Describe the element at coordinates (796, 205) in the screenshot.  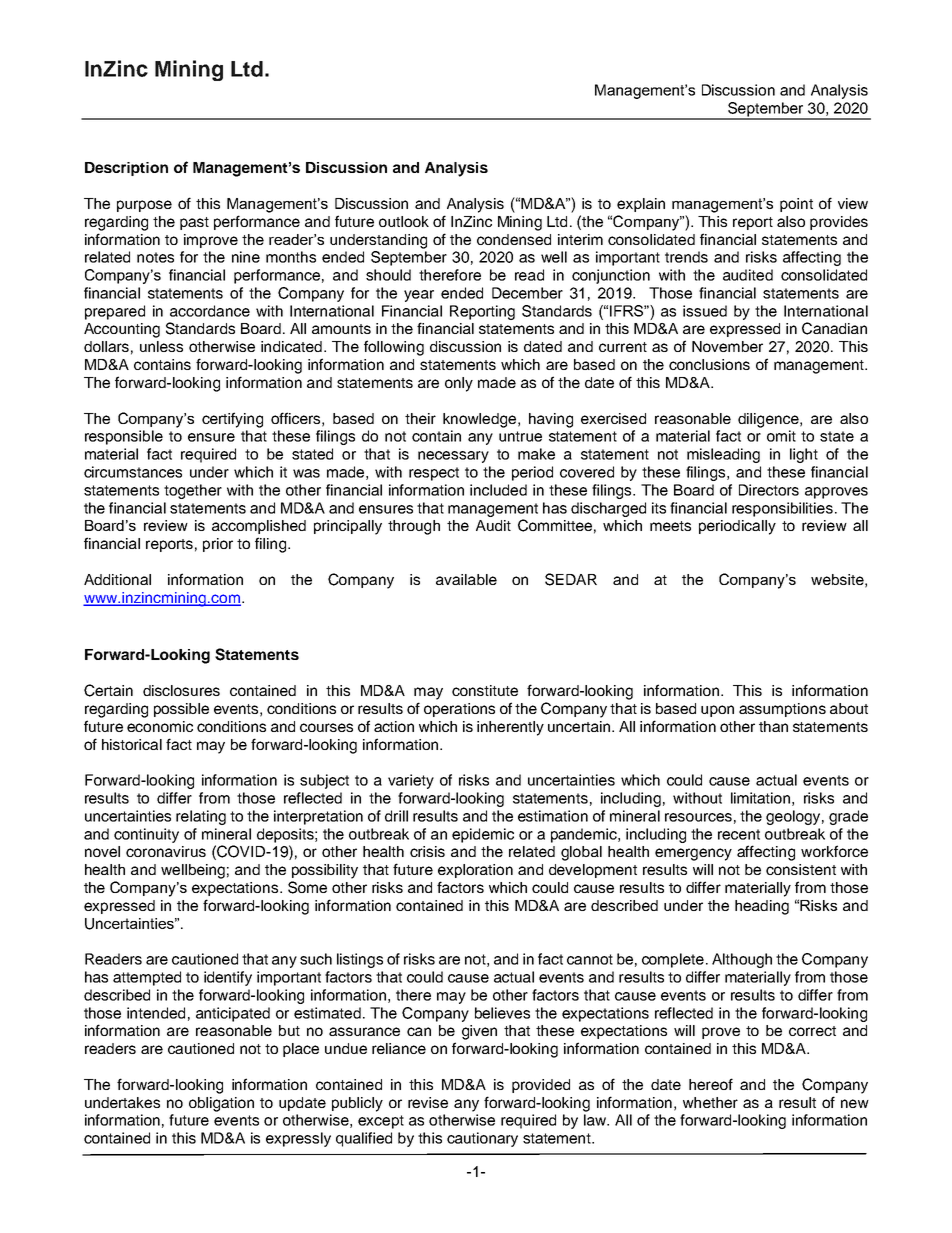
I see `point` at that location.
